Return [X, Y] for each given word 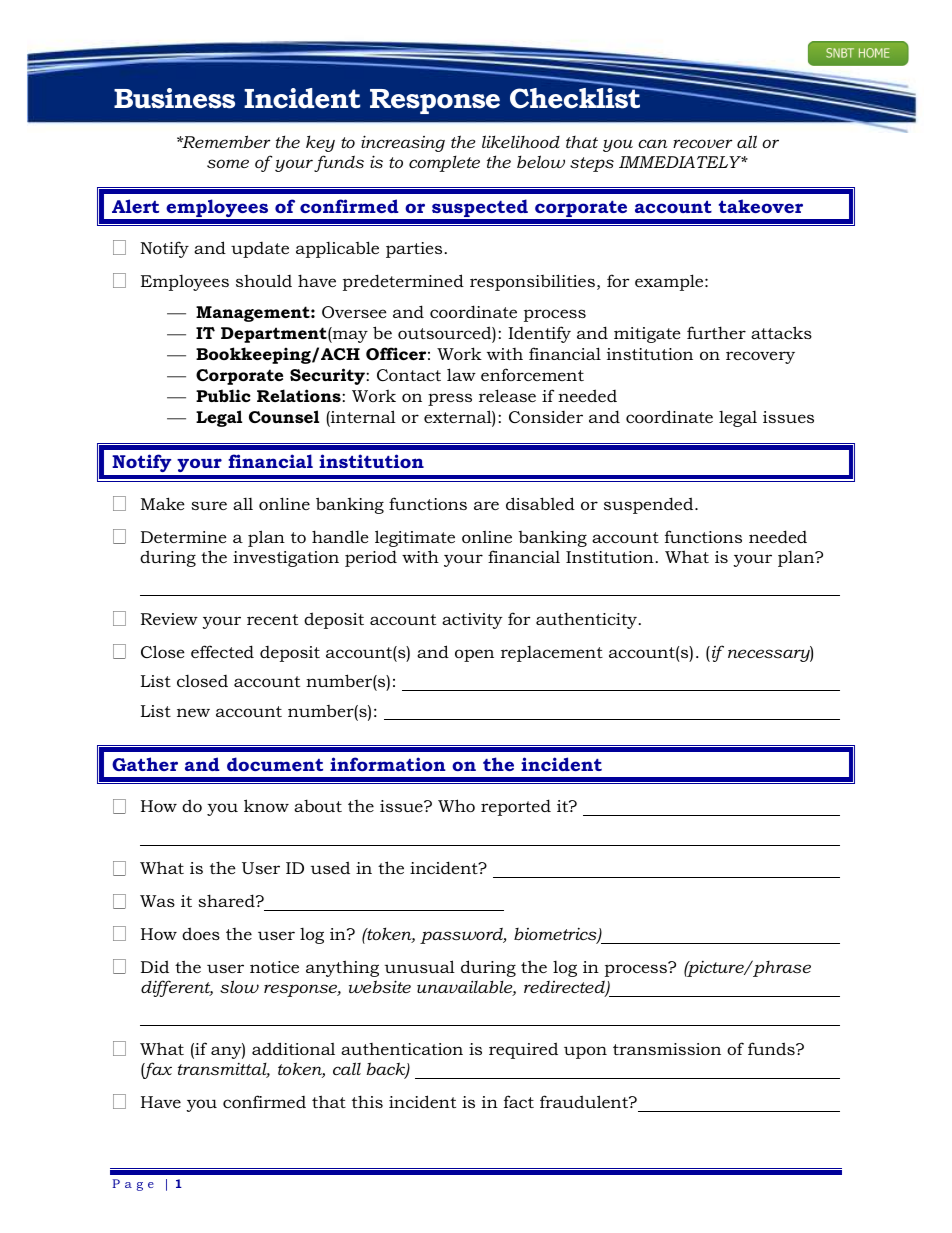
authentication [402, 1049]
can [653, 143]
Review [169, 619]
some [228, 163]
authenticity [586, 620]
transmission [667, 1049]
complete [444, 163]
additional [293, 1048]
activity [472, 621]
